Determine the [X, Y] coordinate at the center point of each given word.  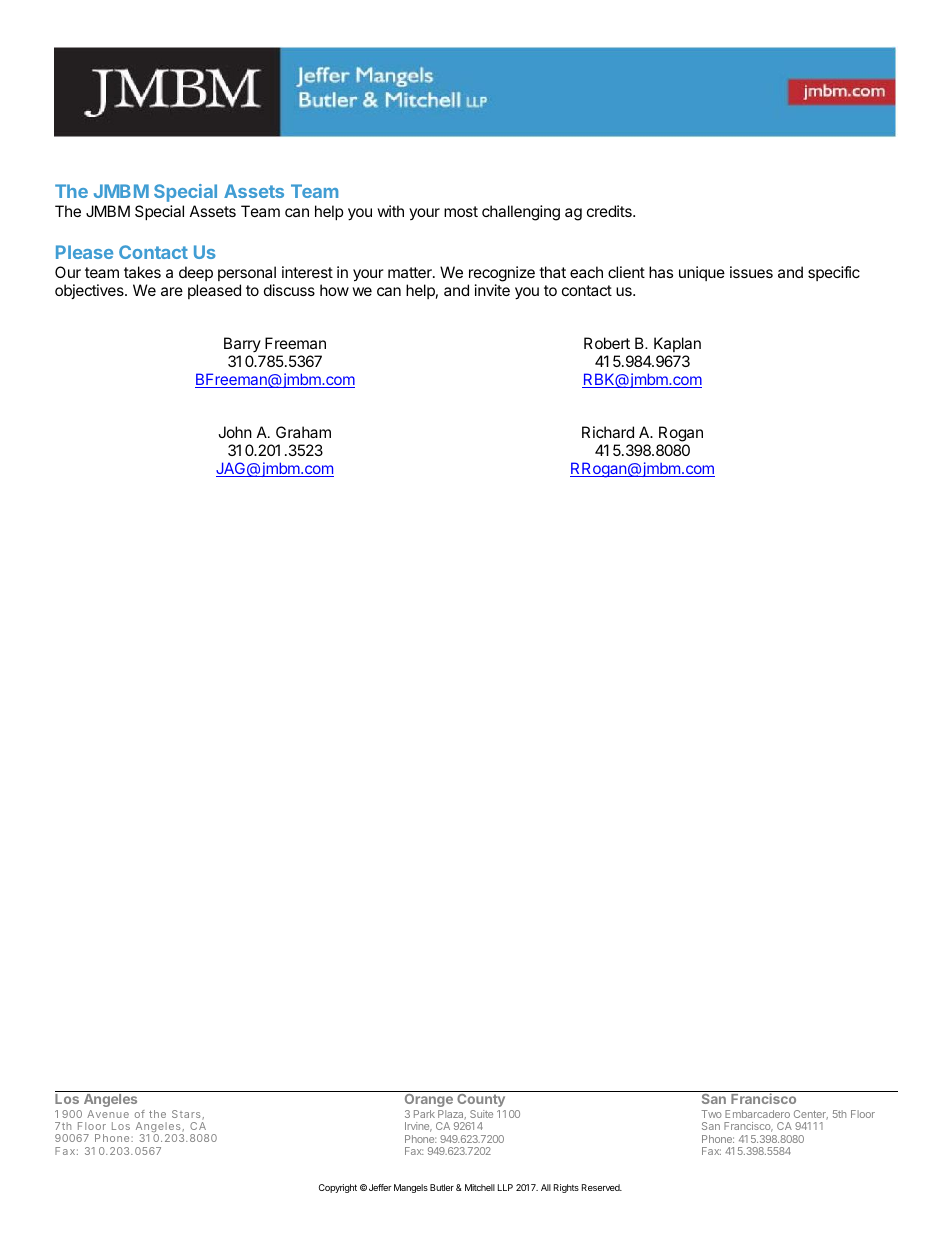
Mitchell [480, 1187]
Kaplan [677, 344]
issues [751, 272]
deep [196, 273]
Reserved [602, 1187]
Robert [607, 343]
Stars [187, 1115]
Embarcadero [757, 1114]
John [235, 432]
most [461, 211]
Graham [303, 432]
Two [711, 1114]
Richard [608, 432]
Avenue [108, 1114]
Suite [481, 1114]
